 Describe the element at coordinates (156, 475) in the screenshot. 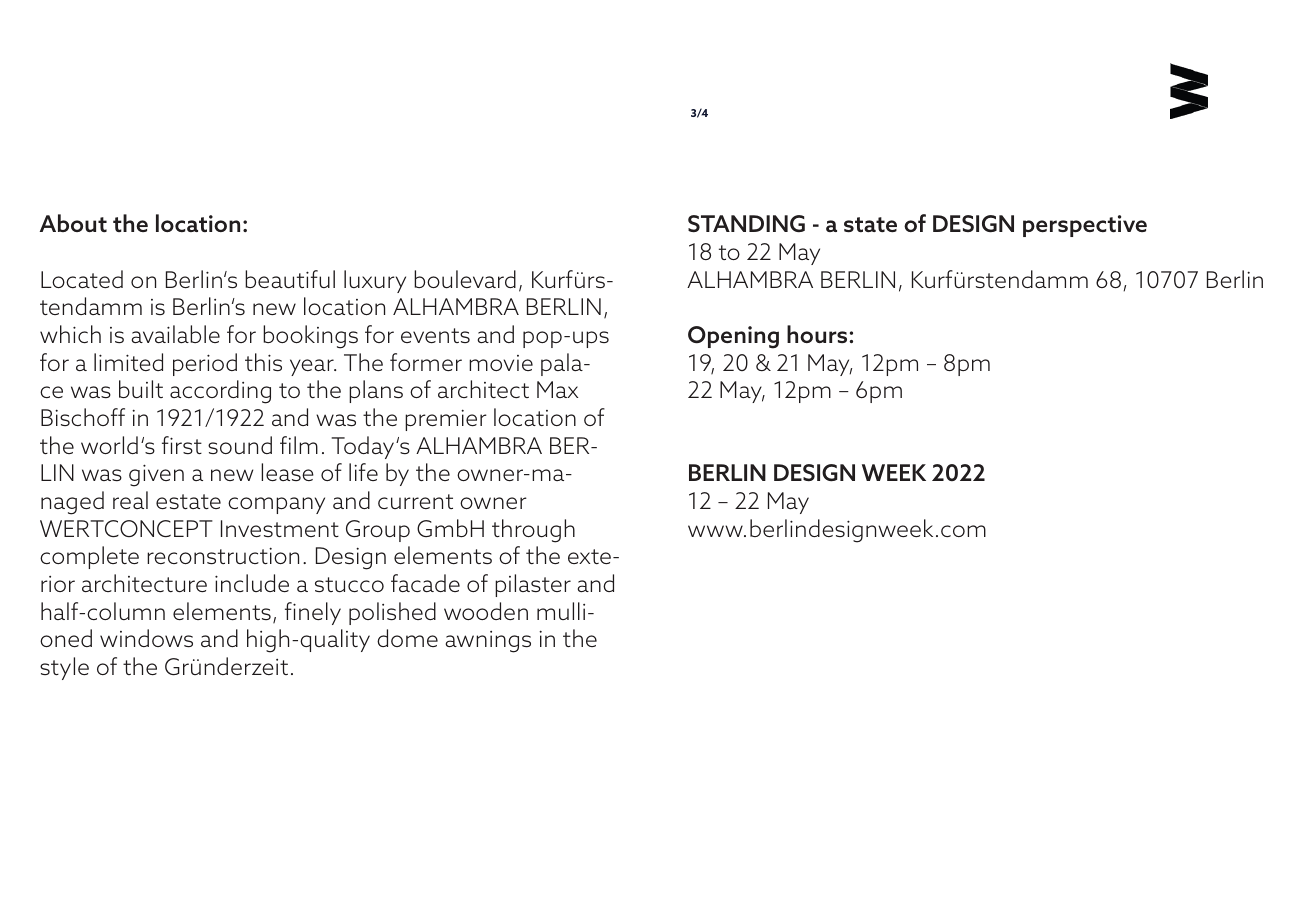

I see `given` at that location.
